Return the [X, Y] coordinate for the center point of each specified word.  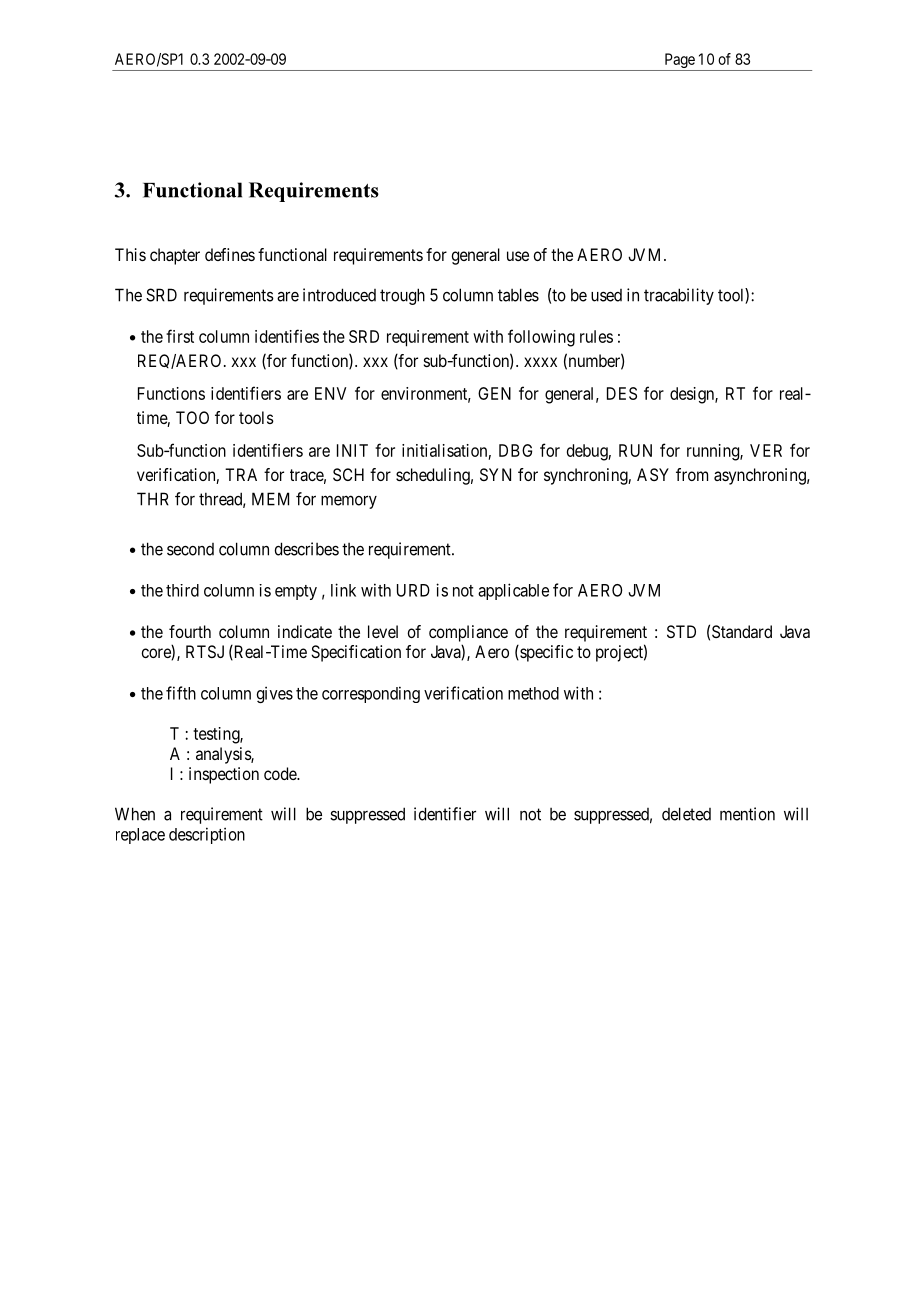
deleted [686, 814]
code [281, 773]
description [207, 835]
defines [230, 254]
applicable [513, 591]
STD [681, 631]
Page [679, 62]
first [180, 336]
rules [596, 336]
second [190, 549]
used [606, 295]
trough [402, 296]
